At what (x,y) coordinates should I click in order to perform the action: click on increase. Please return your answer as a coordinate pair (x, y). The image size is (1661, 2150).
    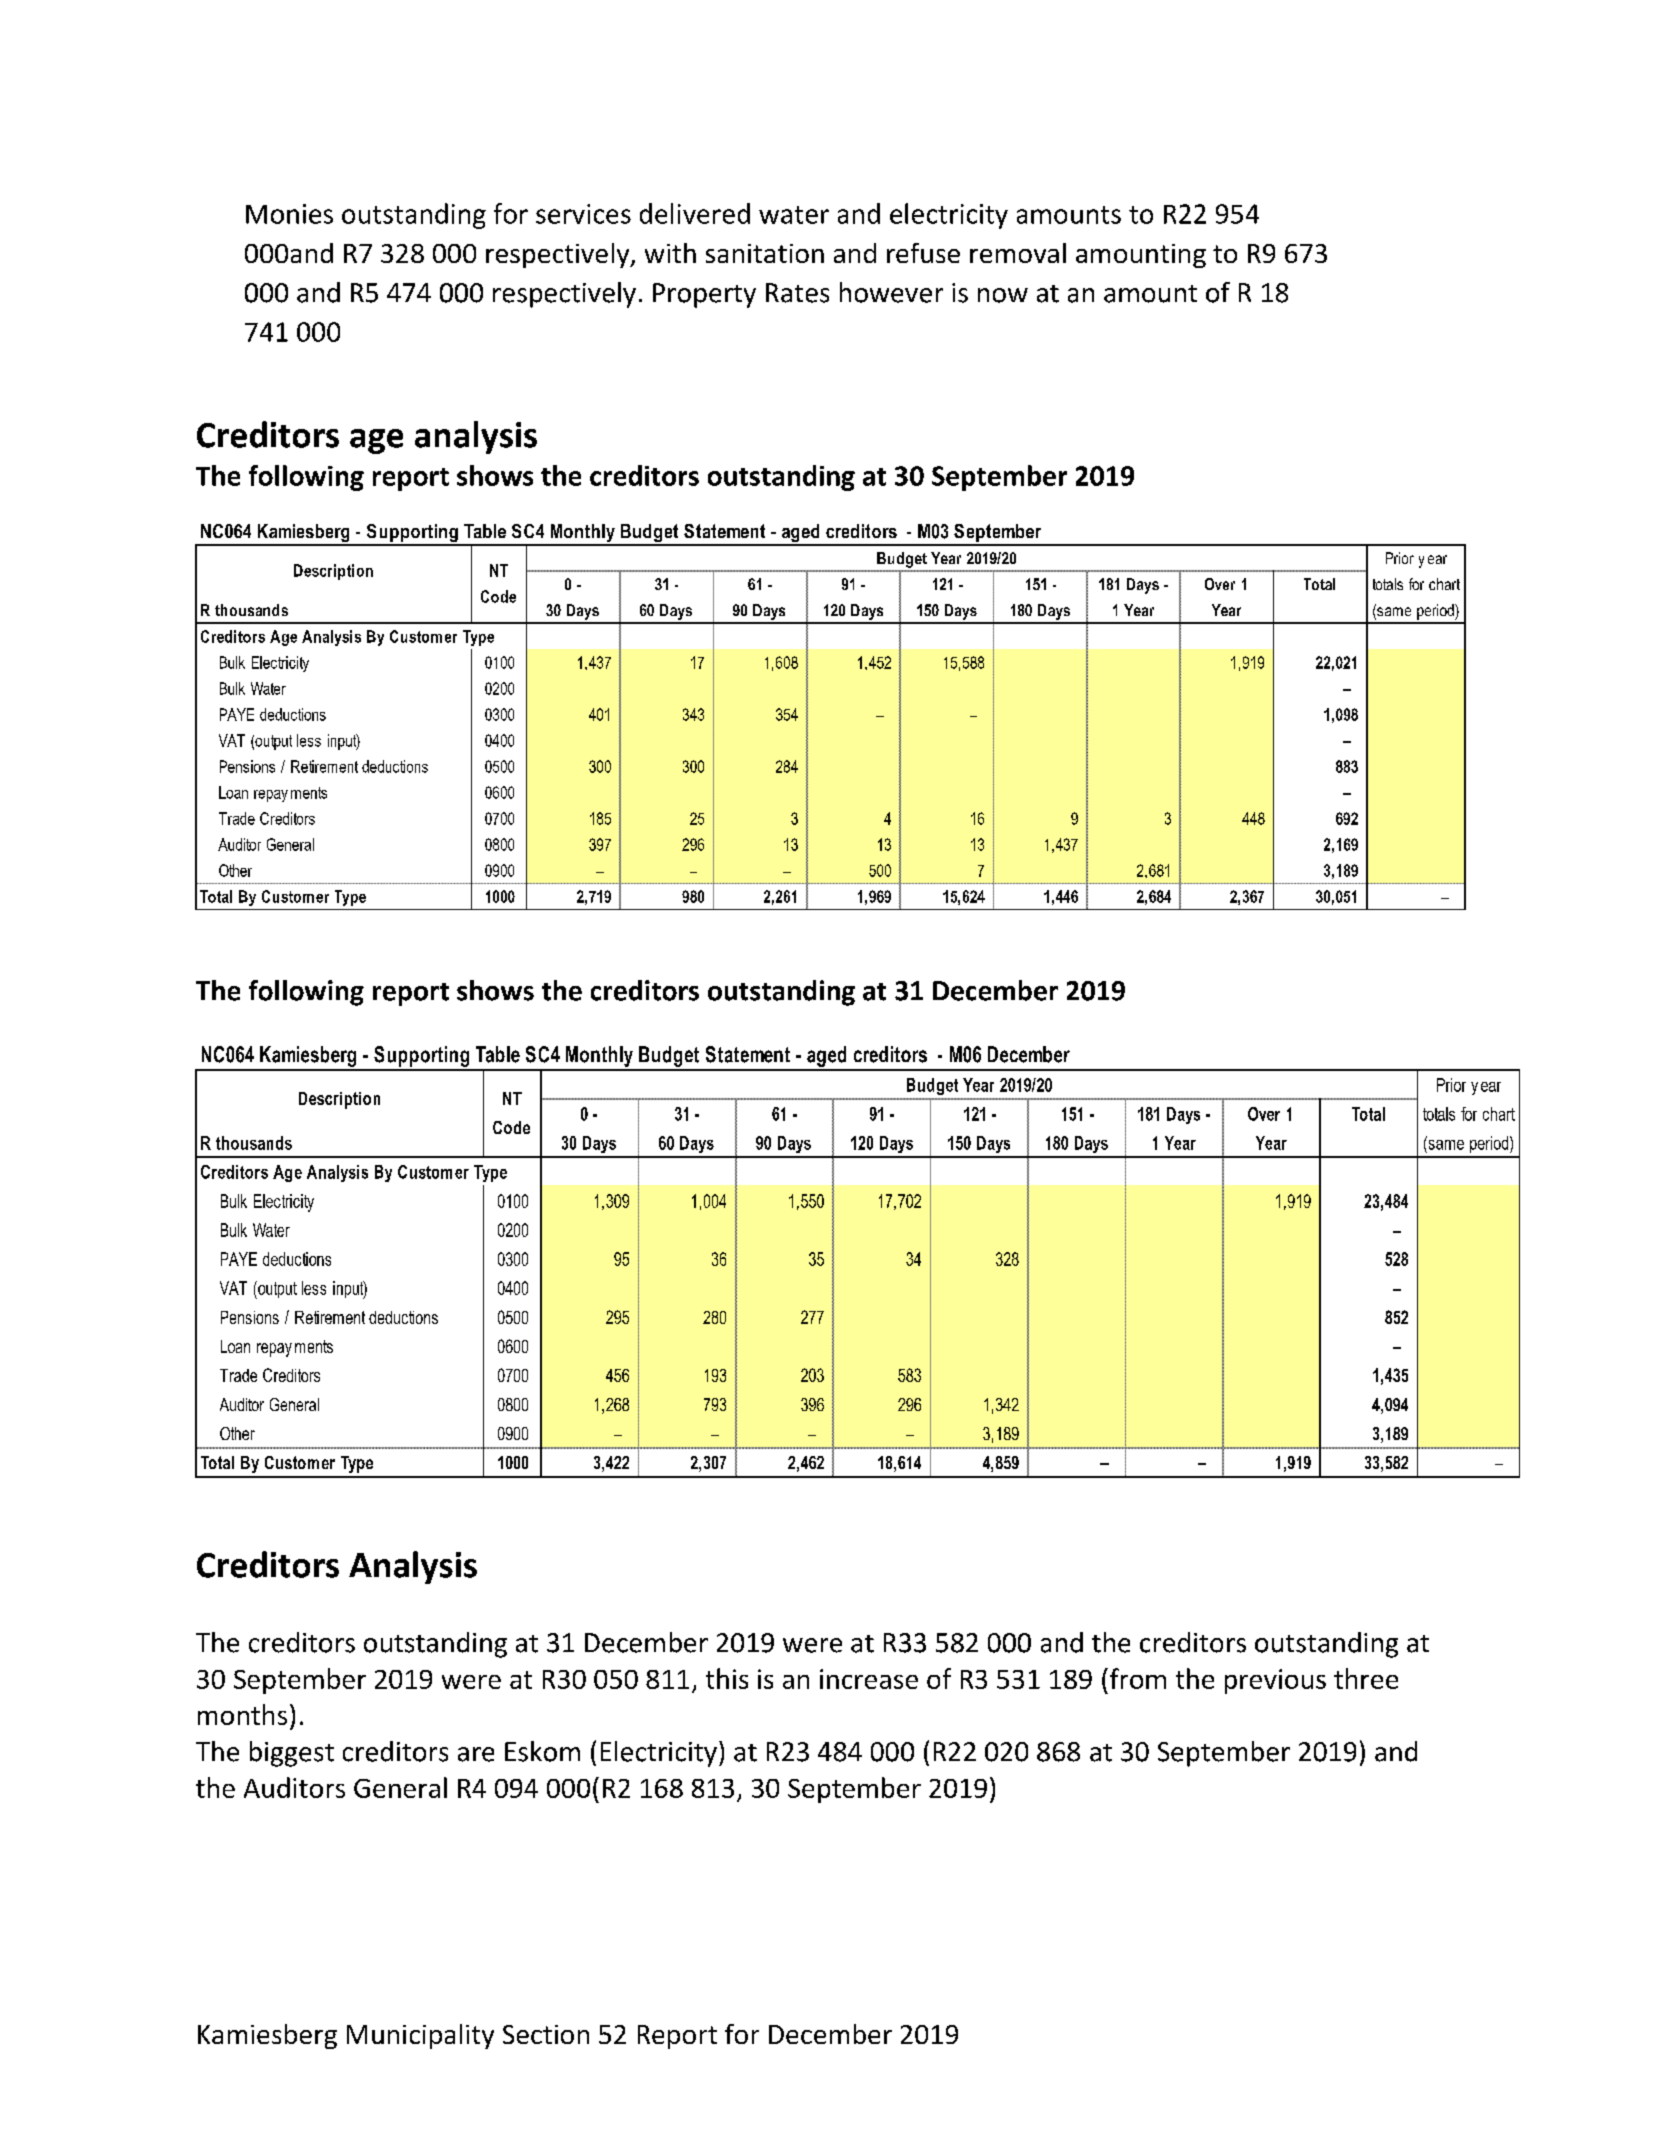
    Looking at the image, I should click on (869, 1679).
